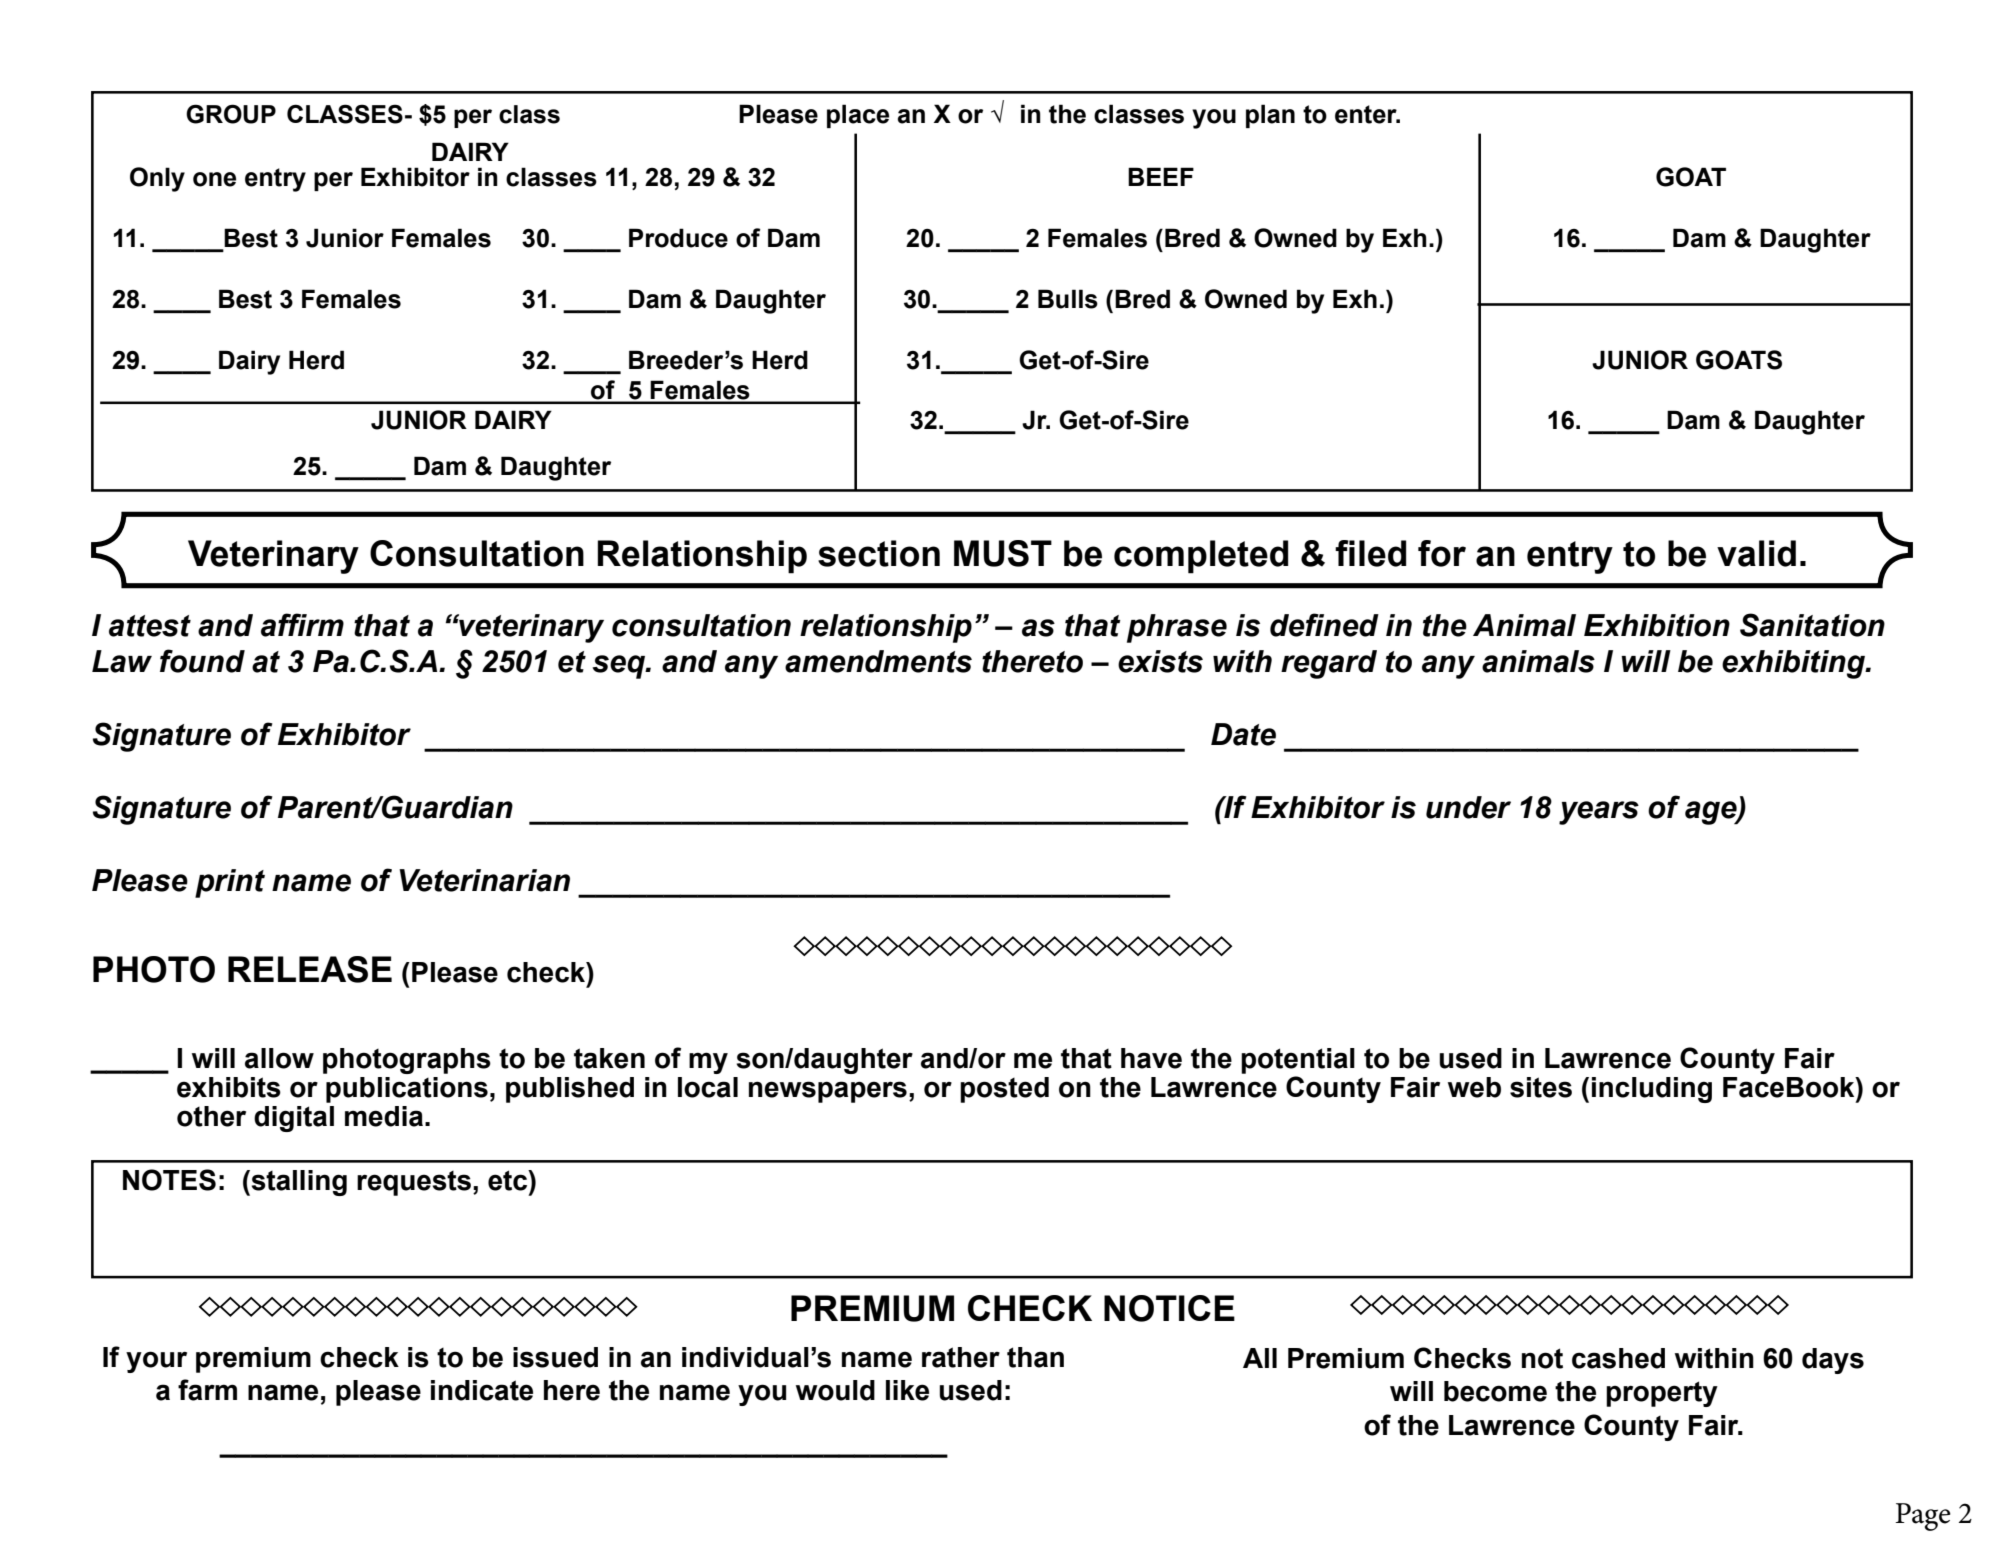 The image size is (2004, 1548). What do you see at coordinates (482, 1390) in the screenshot?
I see `indicate` at bounding box center [482, 1390].
